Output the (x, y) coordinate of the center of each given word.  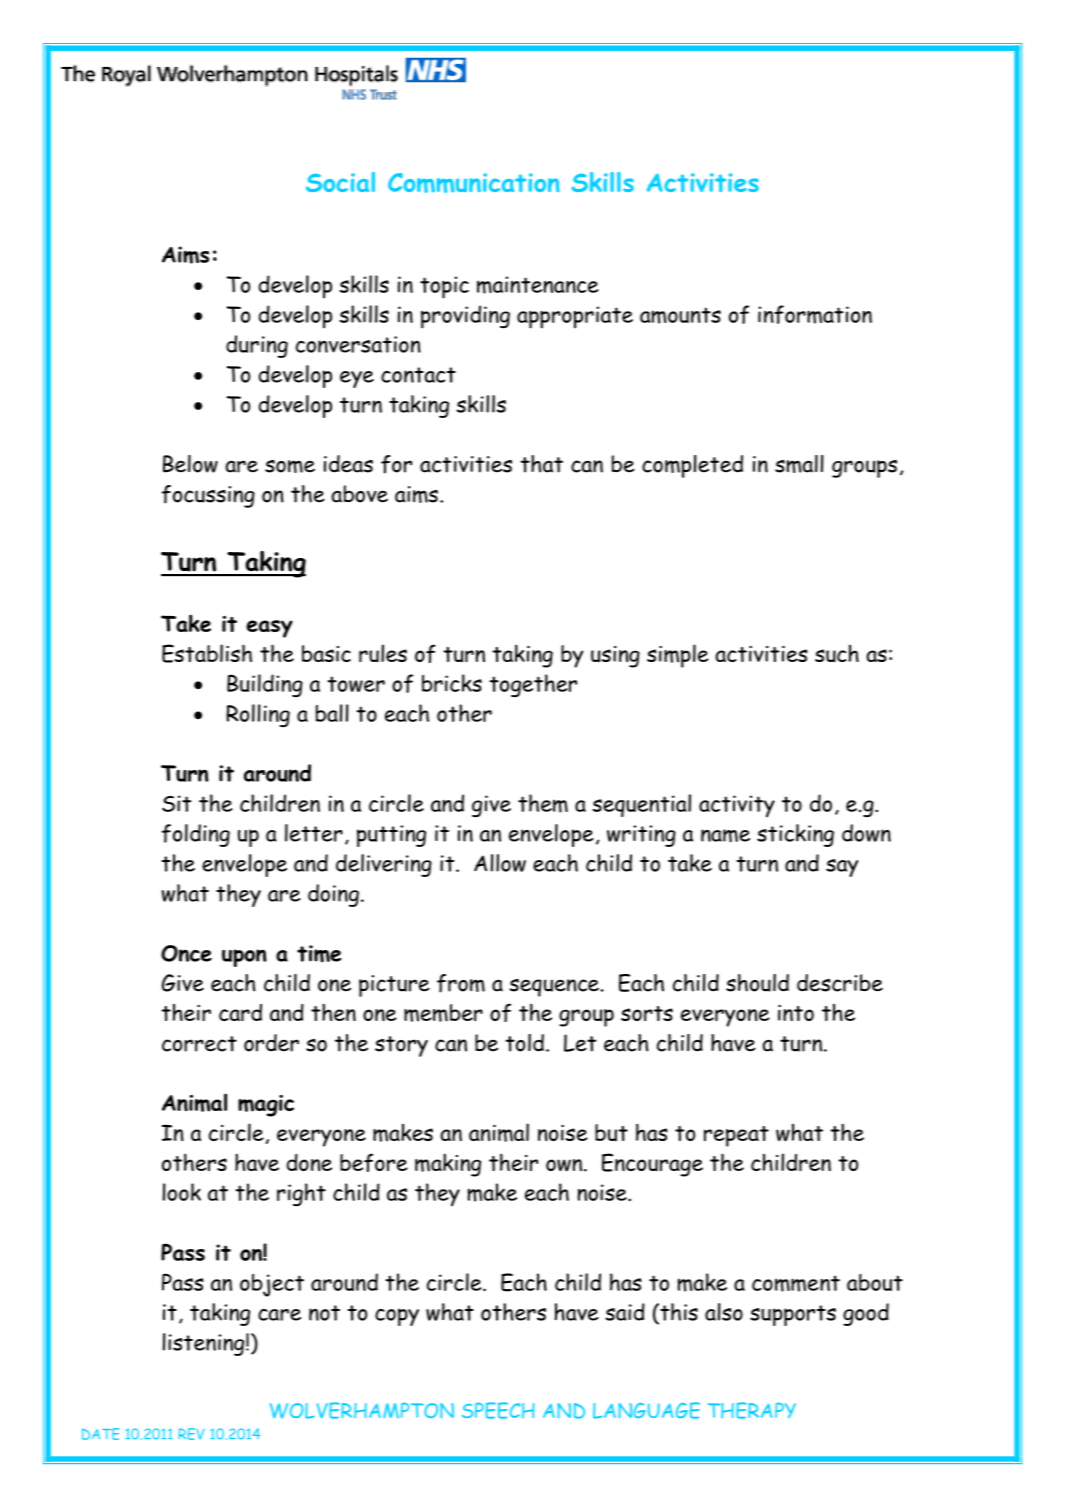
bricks (452, 683)
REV (192, 1434)
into (796, 1013)
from (461, 983)
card (240, 1012)
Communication (474, 183)
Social (340, 182)
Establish (207, 653)
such (837, 654)
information (815, 314)
